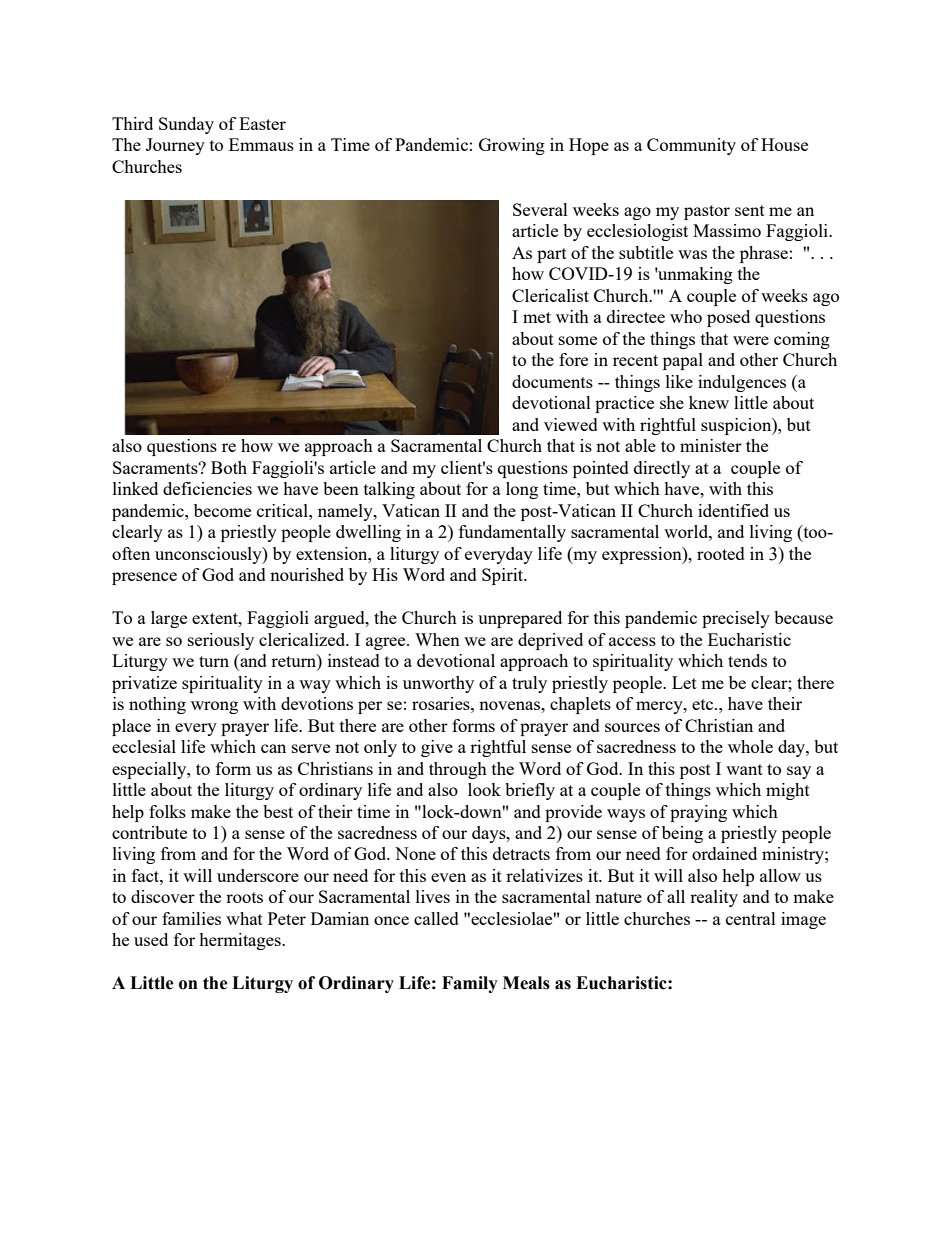  I want to click on wrong, so click(214, 707).
